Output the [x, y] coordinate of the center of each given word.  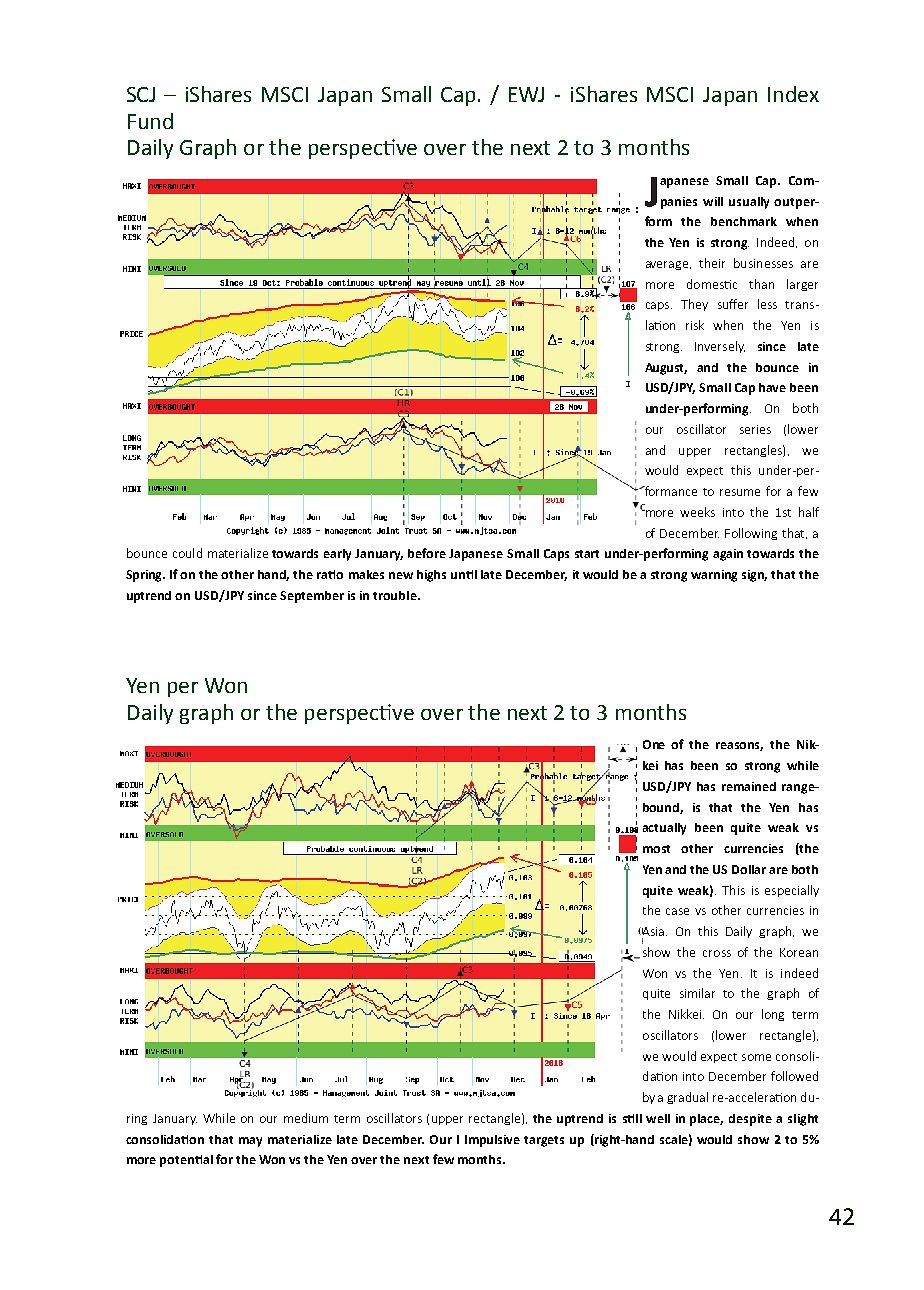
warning [714, 576]
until [464, 574]
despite [750, 1120]
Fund [150, 121]
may [250, 1142]
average [667, 265]
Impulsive [492, 1141]
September [312, 597]
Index [793, 94]
